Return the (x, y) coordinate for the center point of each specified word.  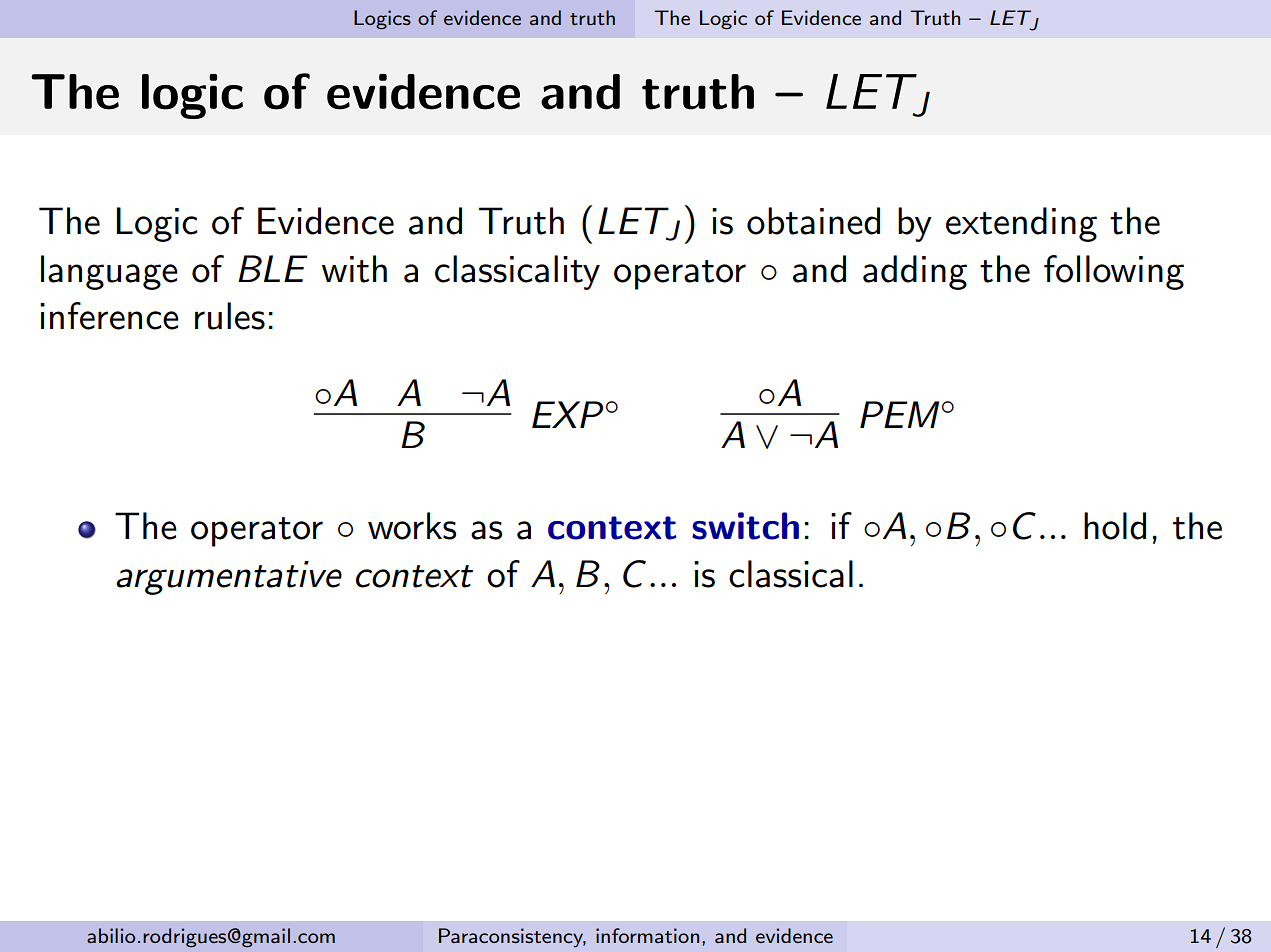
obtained (813, 221)
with (354, 269)
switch (745, 526)
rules (230, 316)
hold (1115, 526)
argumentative (229, 578)
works (412, 526)
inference (109, 316)
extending (1021, 224)
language (109, 272)
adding (915, 272)
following (1114, 272)
